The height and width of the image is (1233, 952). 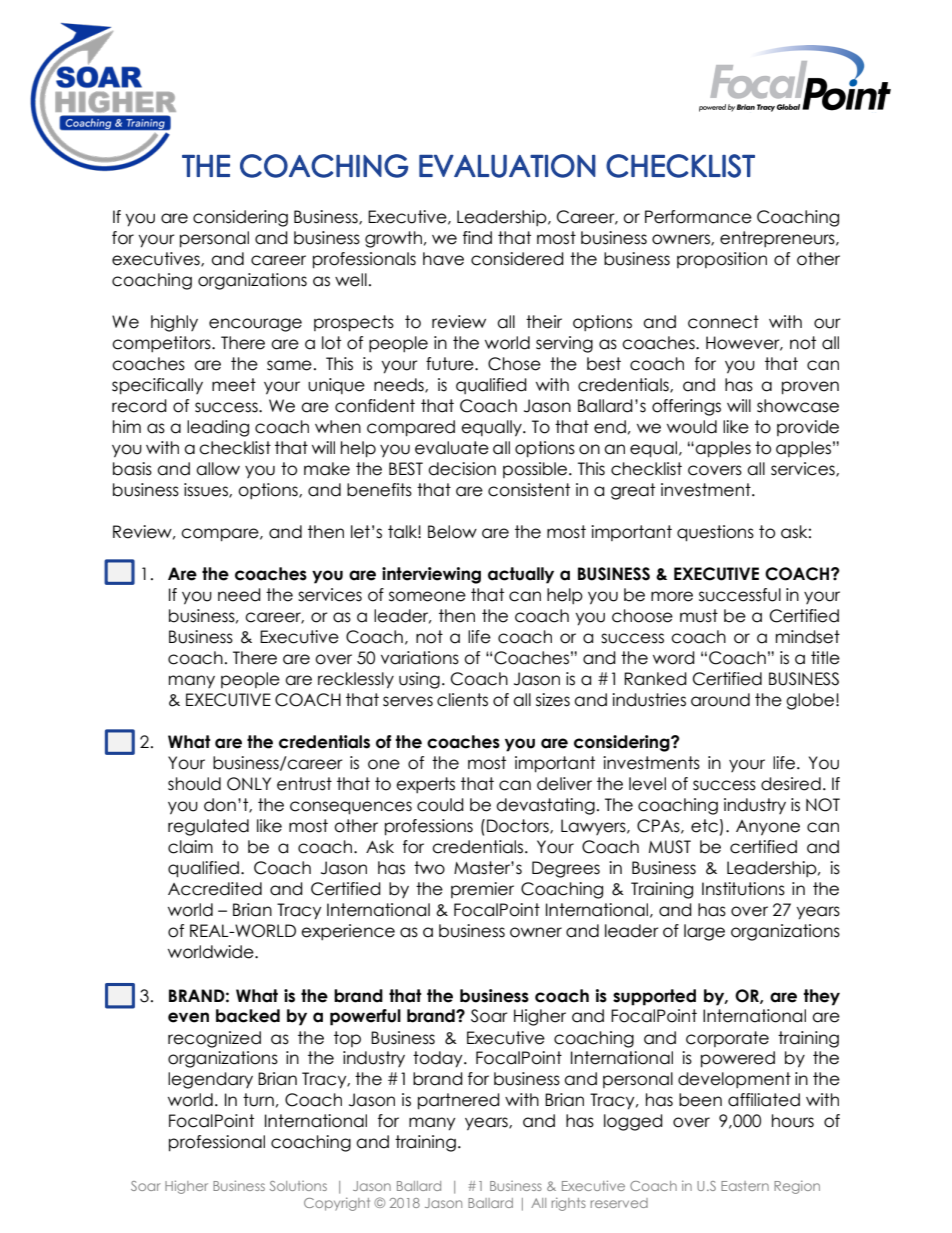 What do you see at coordinates (190, 847) in the image?
I see `claim` at bounding box center [190, 847].
